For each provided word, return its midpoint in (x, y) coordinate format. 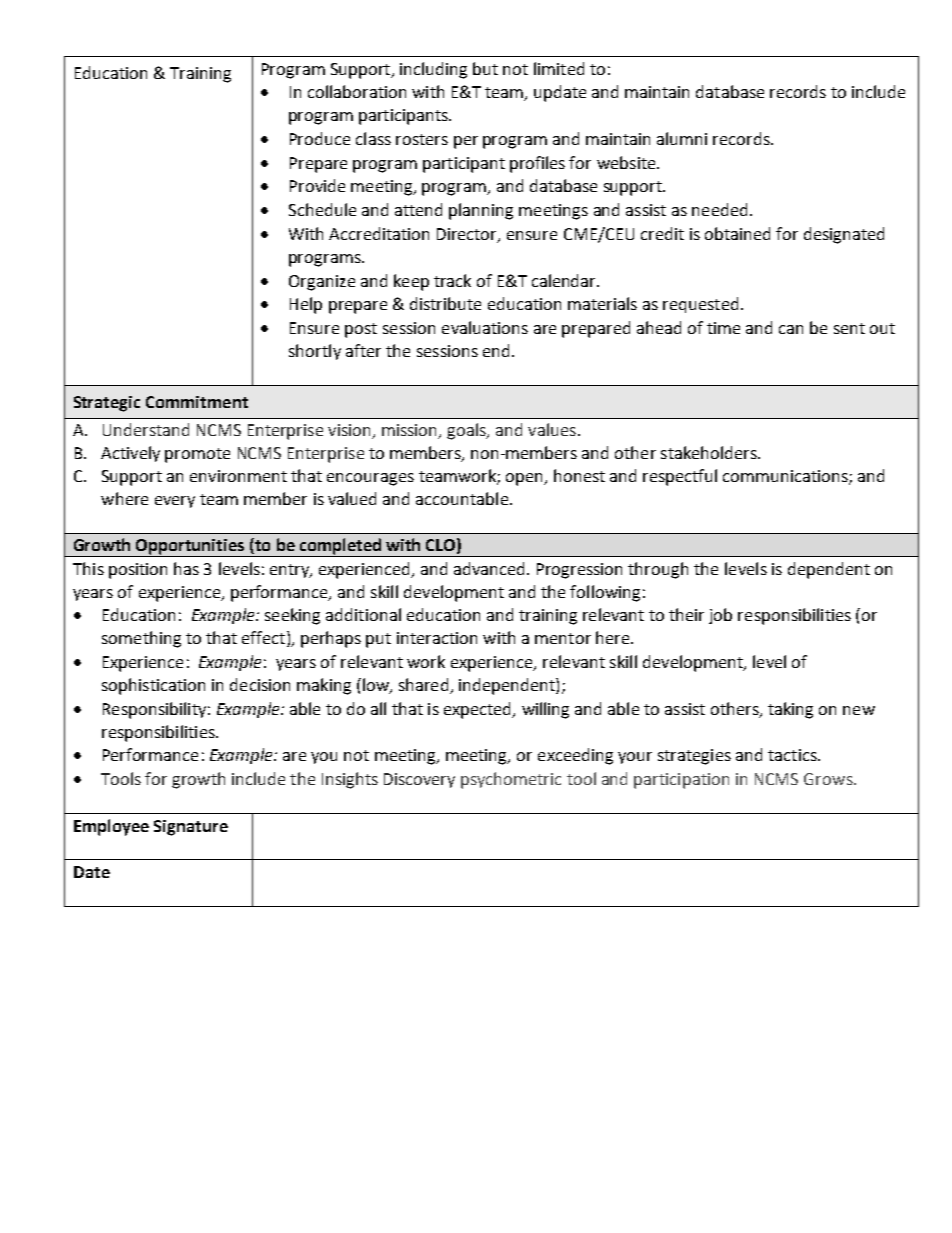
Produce (320, 138)
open (525, 479)
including (433, 70)
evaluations (485, 327)
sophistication (153, 686)
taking (790, 710)
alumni (682, 138)
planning (481, 211)
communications (786, 477)
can (791, 329)
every (175, 502)
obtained (737, 233)
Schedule (322, 209)
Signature (191, 828)
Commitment (197, 402)
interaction (437, 638)
